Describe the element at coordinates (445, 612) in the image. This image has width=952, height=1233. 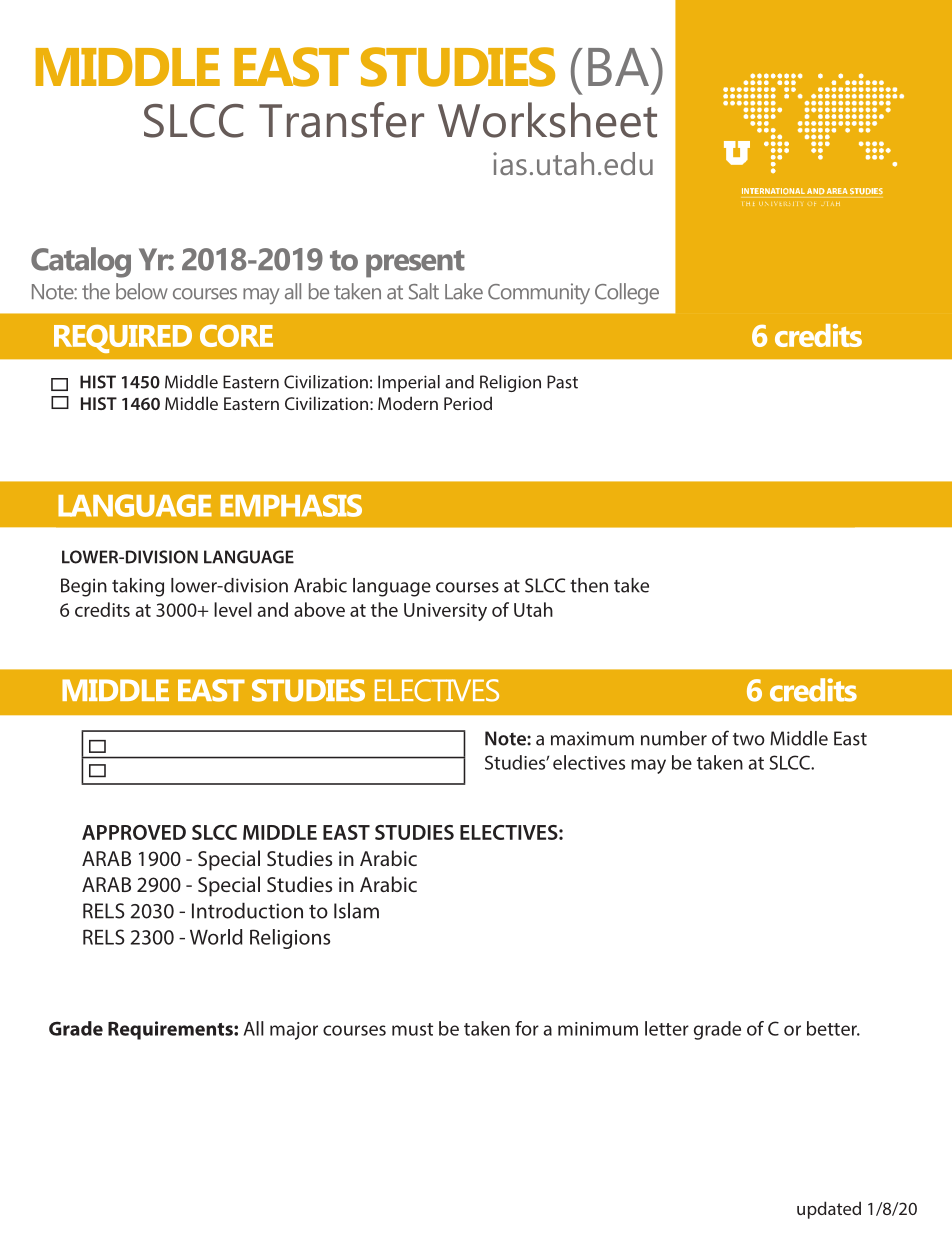
I see `University` at that location.
